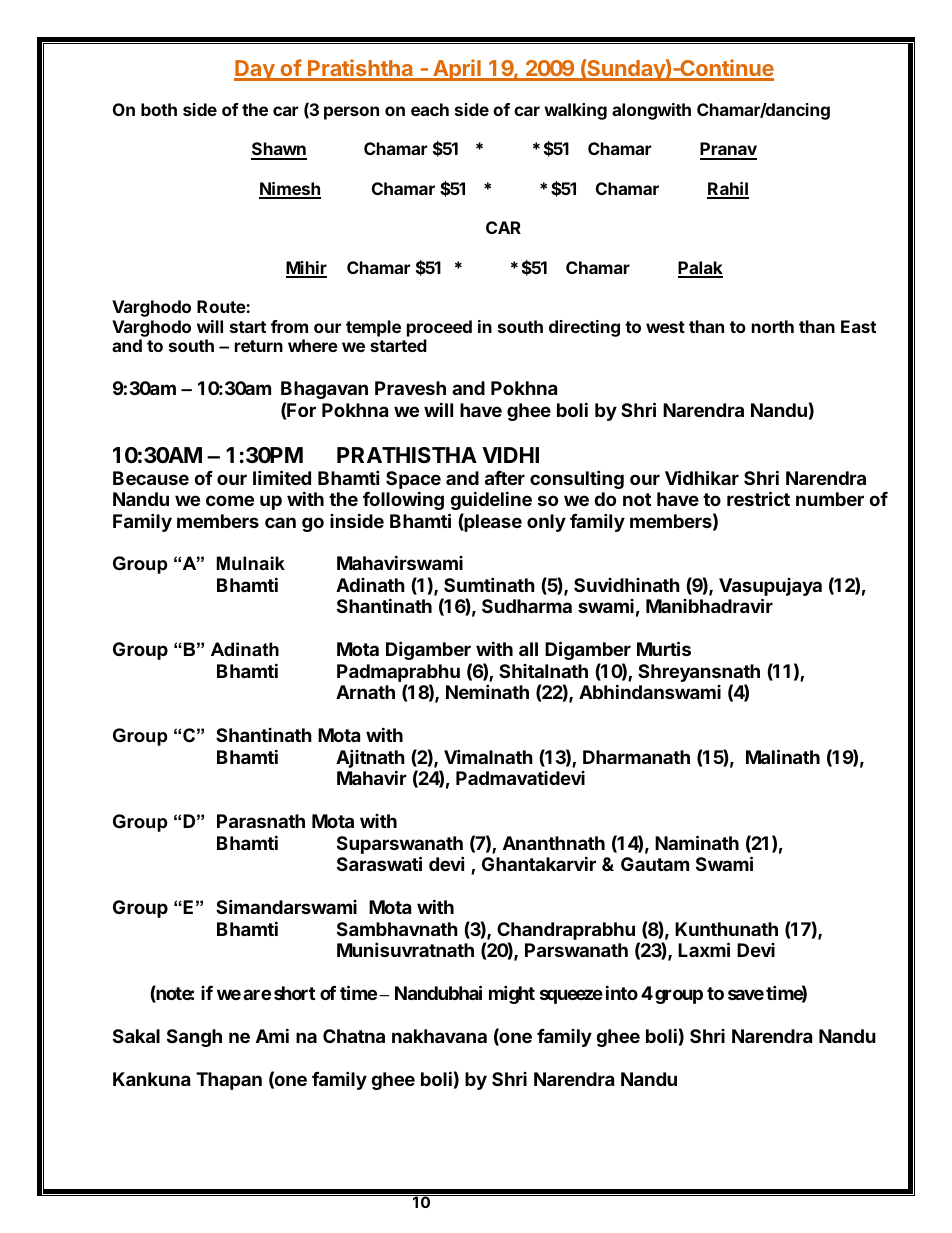 This screenshot has height=1233, width=952. What do you see at coordinates (280, 522) in the screenshot?
I see `can` at bounding box center [280, 522].
